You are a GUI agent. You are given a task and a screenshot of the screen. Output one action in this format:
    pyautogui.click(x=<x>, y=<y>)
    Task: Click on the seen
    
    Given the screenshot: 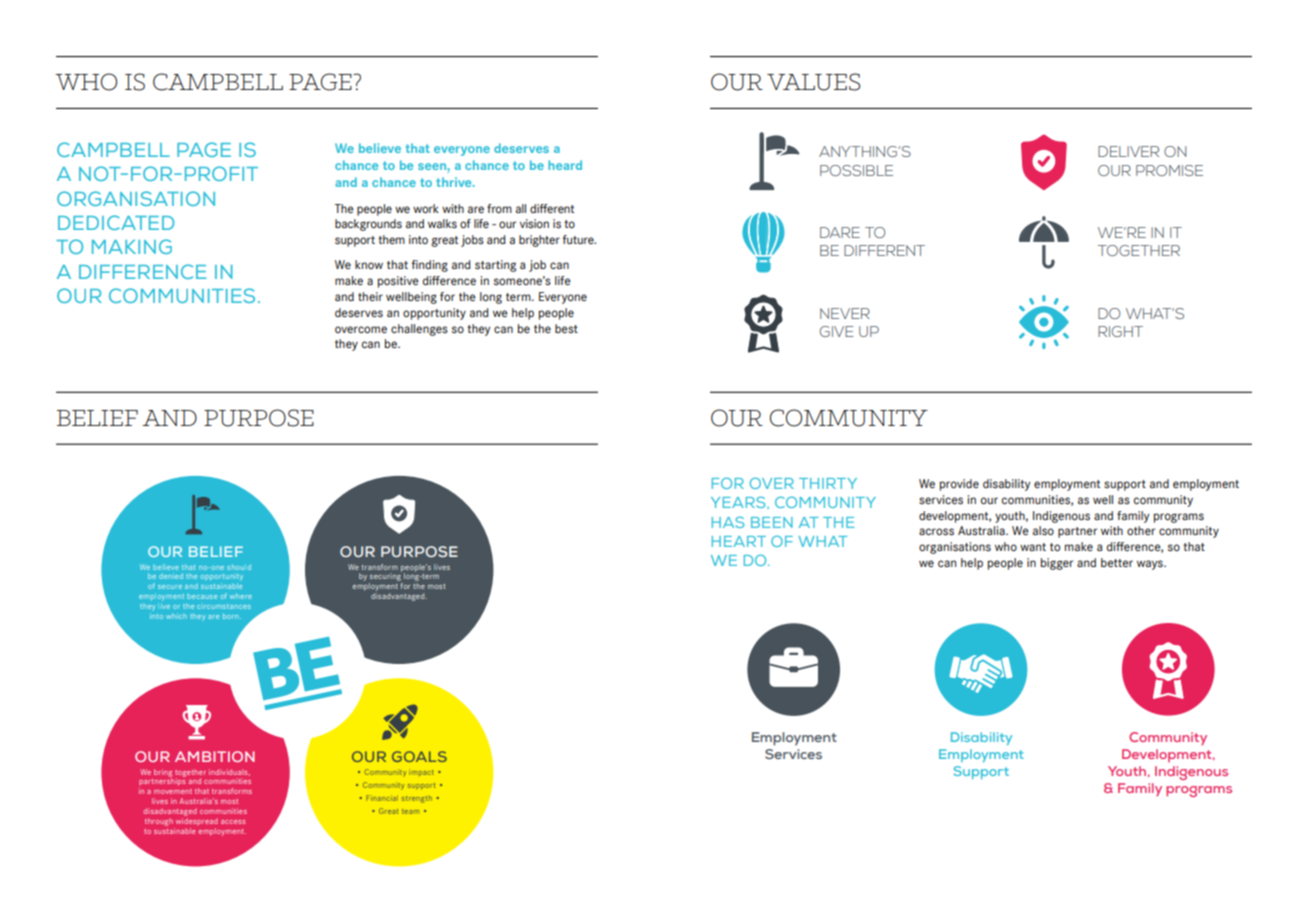 What is the action you would take?
    pyautogui.click(x=433, y=166)
